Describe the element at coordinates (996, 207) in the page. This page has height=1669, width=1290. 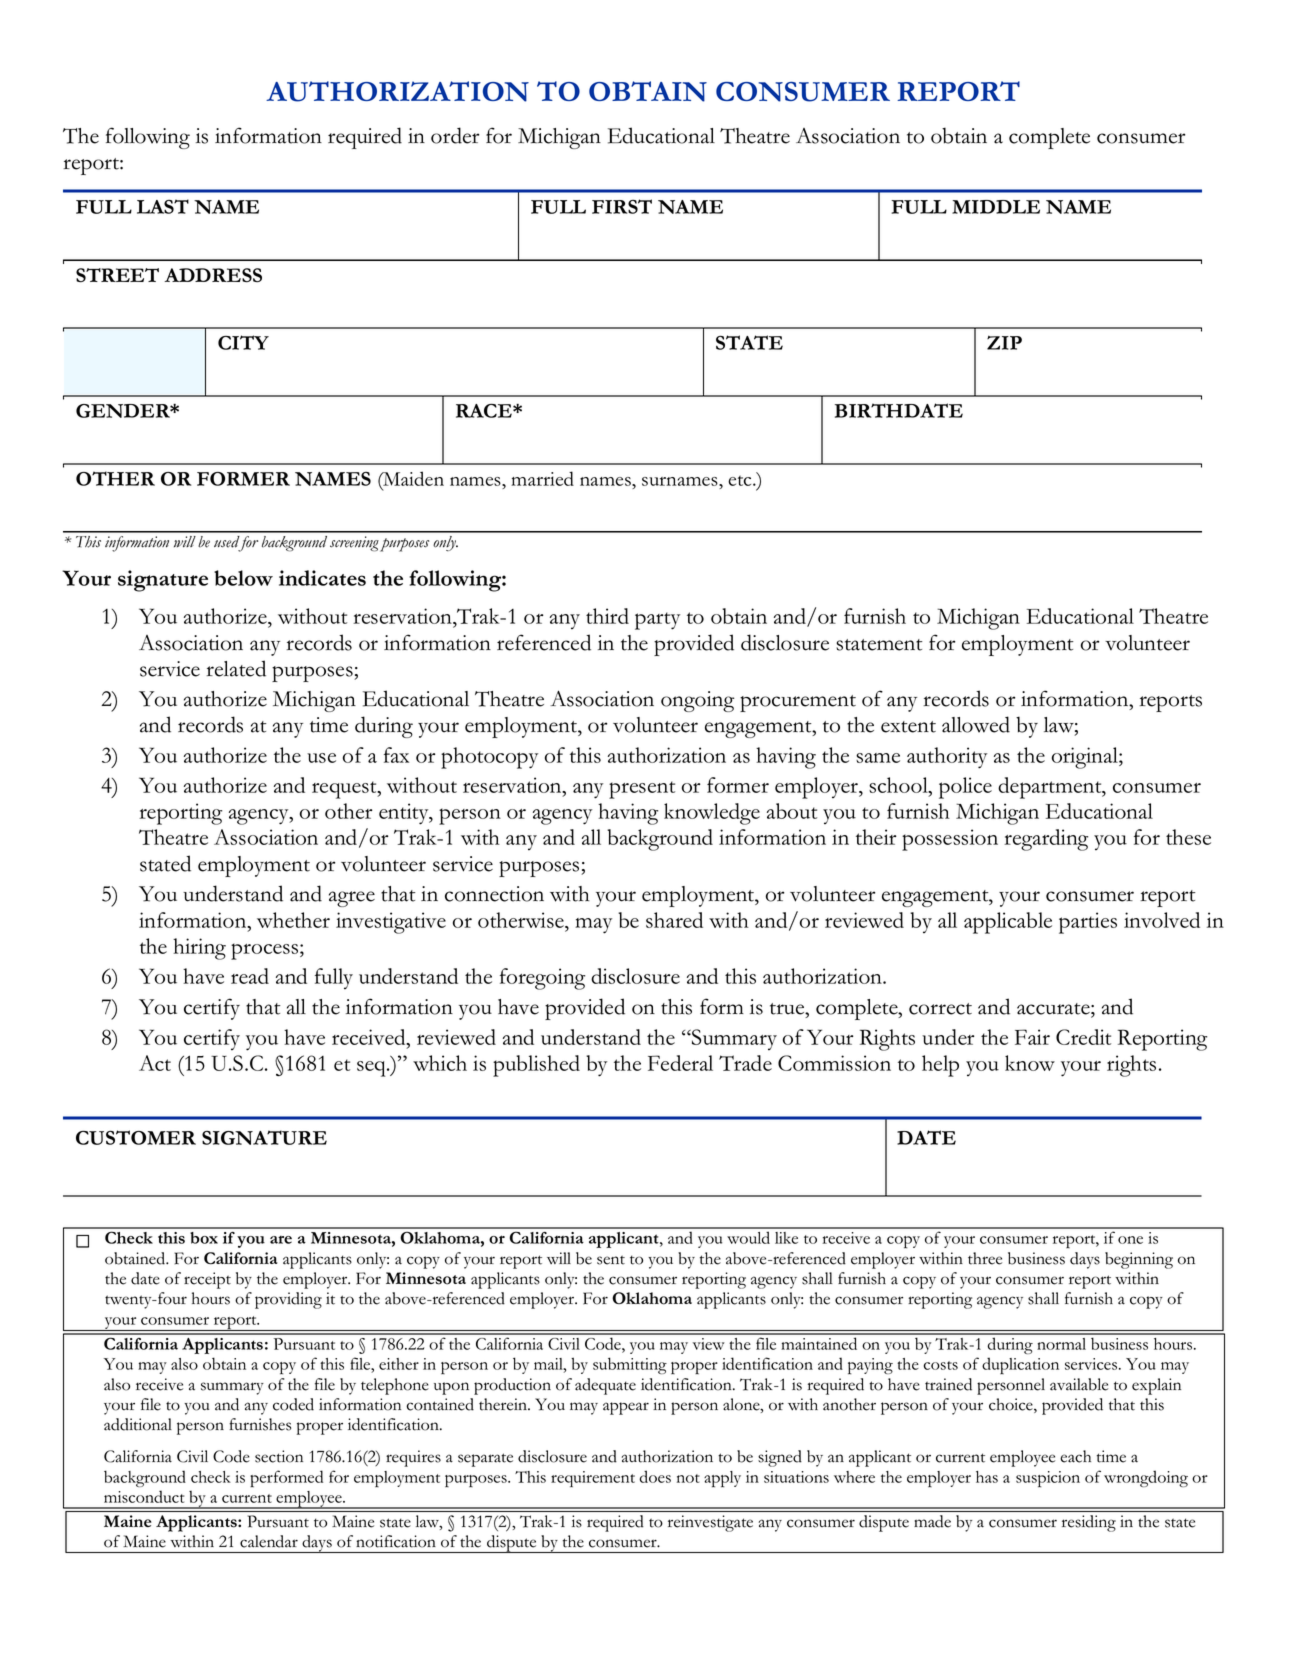
I see `MIDDLE` at that location.
